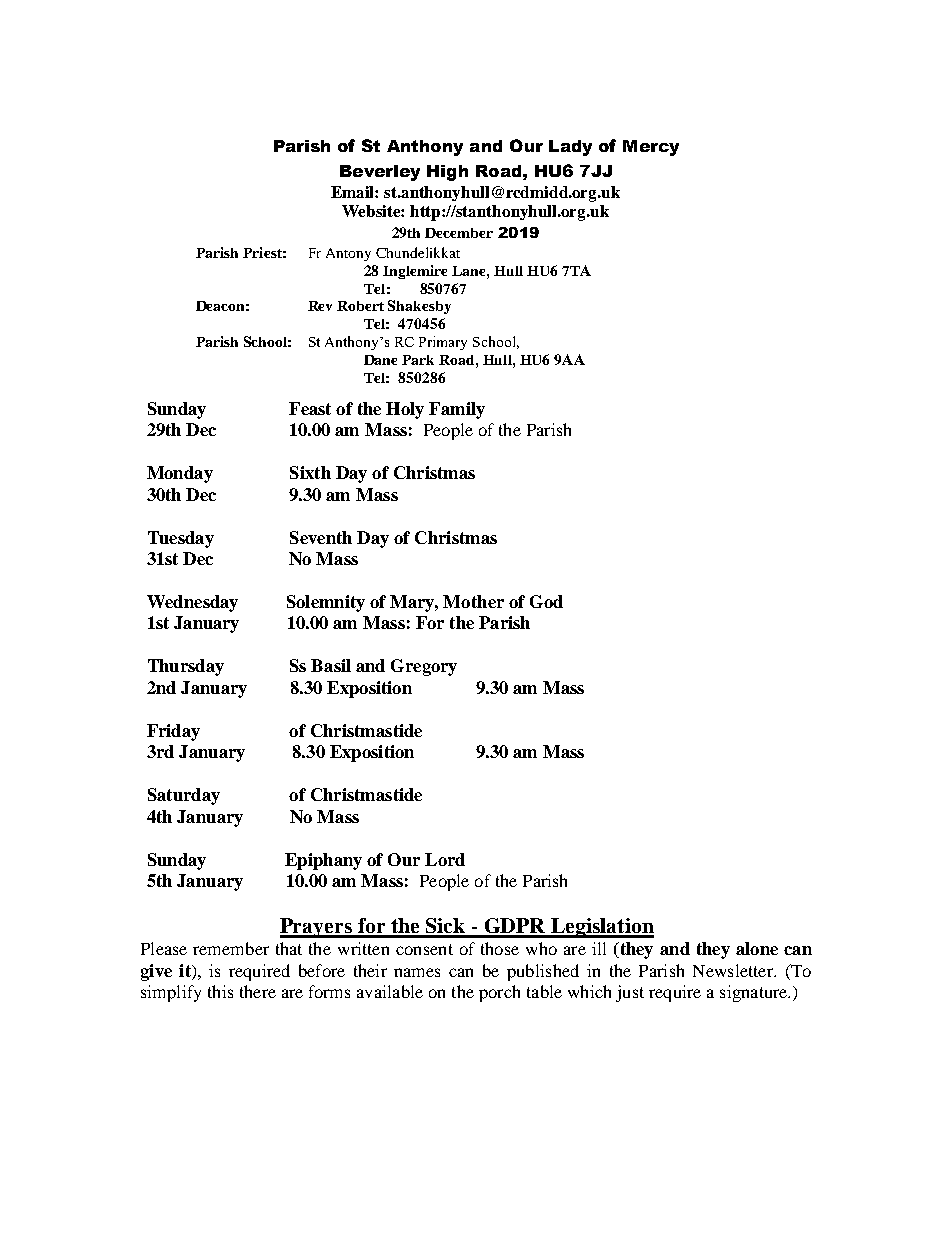 This screenshot has height=1233, width=952. Describe the element at coordinates (417, 972) in the screenshot. I see `names` at that location.
